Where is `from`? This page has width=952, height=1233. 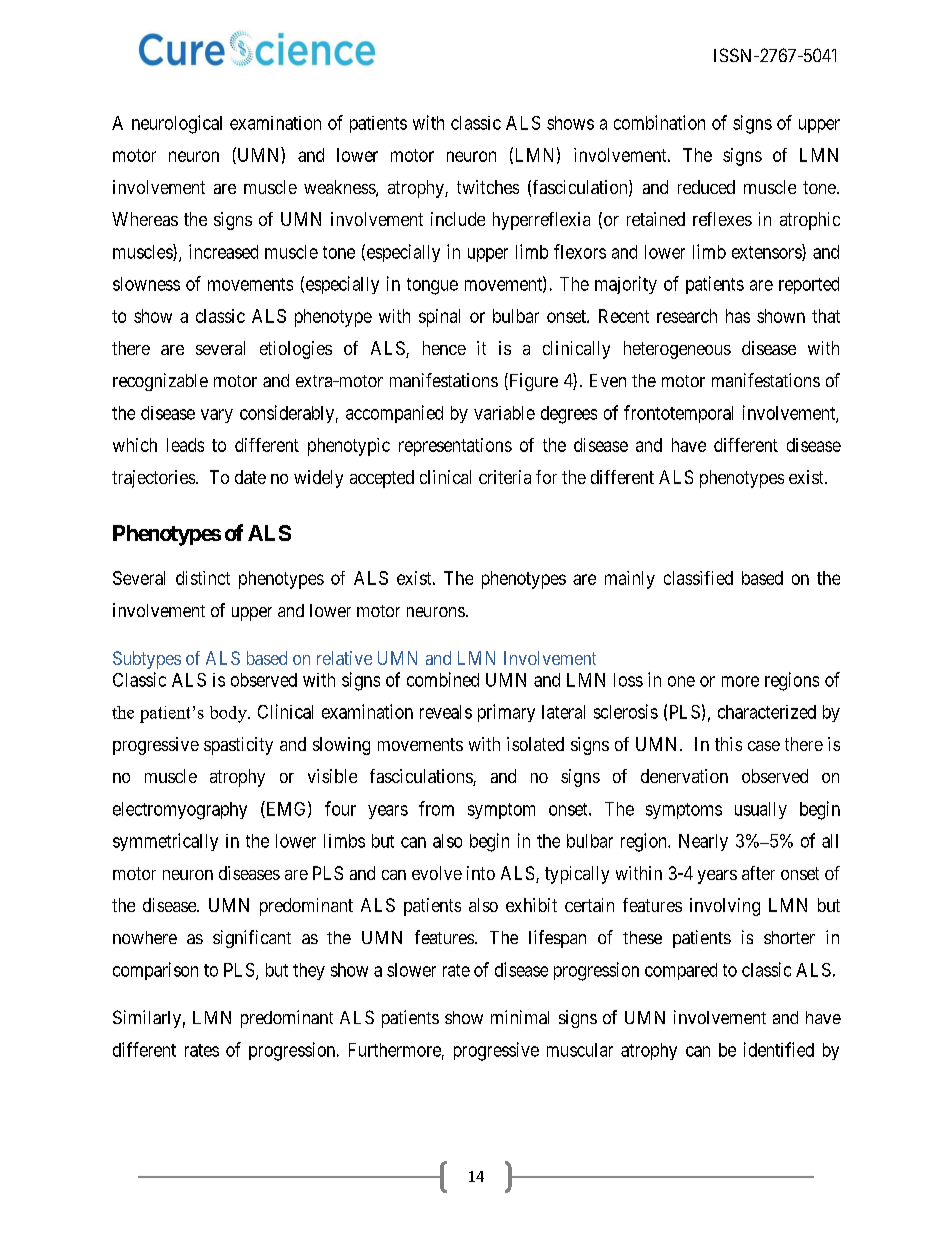 from is located at coordinates (436, 808).
